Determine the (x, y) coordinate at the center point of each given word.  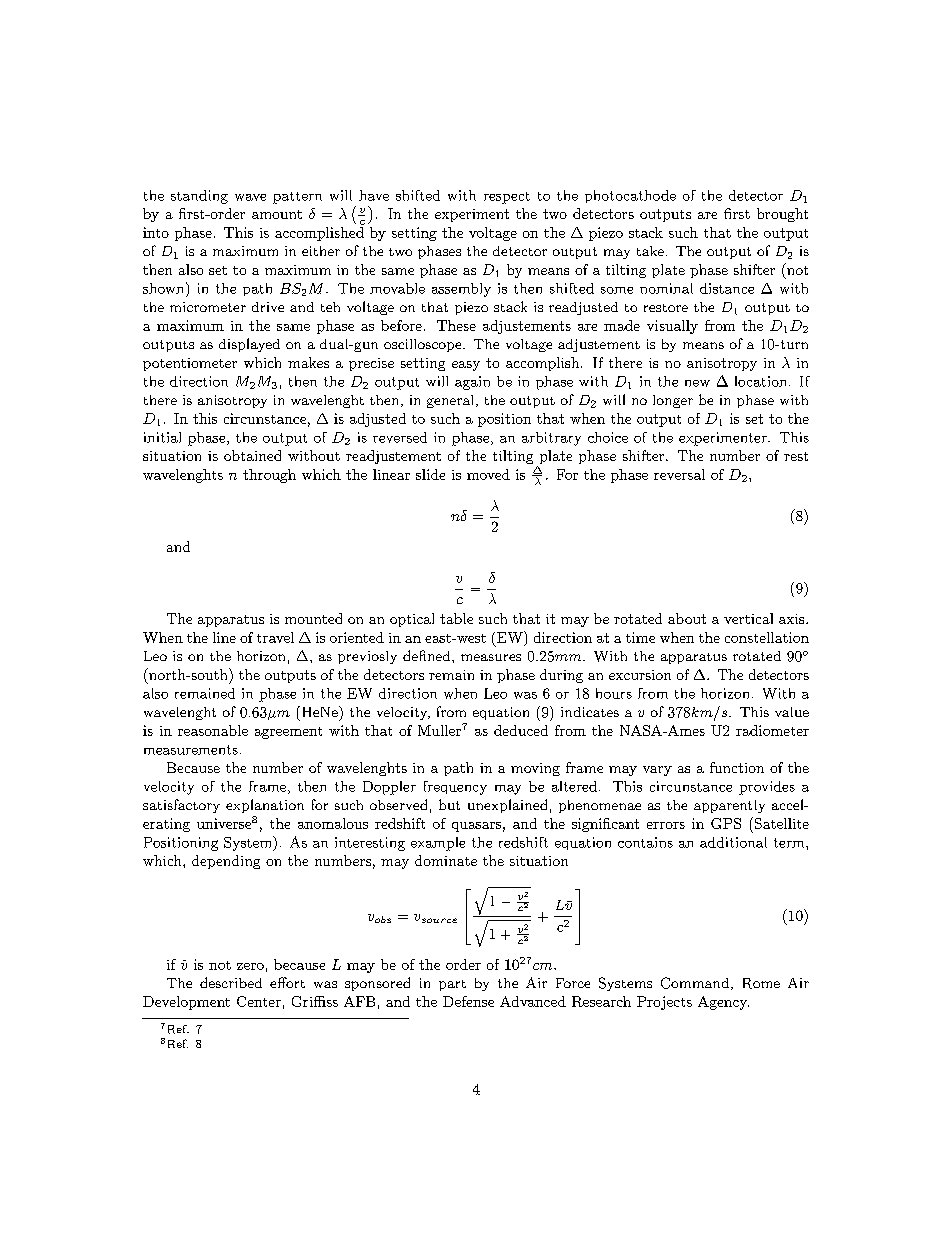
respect (507, 198)
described (231, 982)
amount (277, 214)
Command (695, 983)
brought (782, 215)
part (452, 985)
